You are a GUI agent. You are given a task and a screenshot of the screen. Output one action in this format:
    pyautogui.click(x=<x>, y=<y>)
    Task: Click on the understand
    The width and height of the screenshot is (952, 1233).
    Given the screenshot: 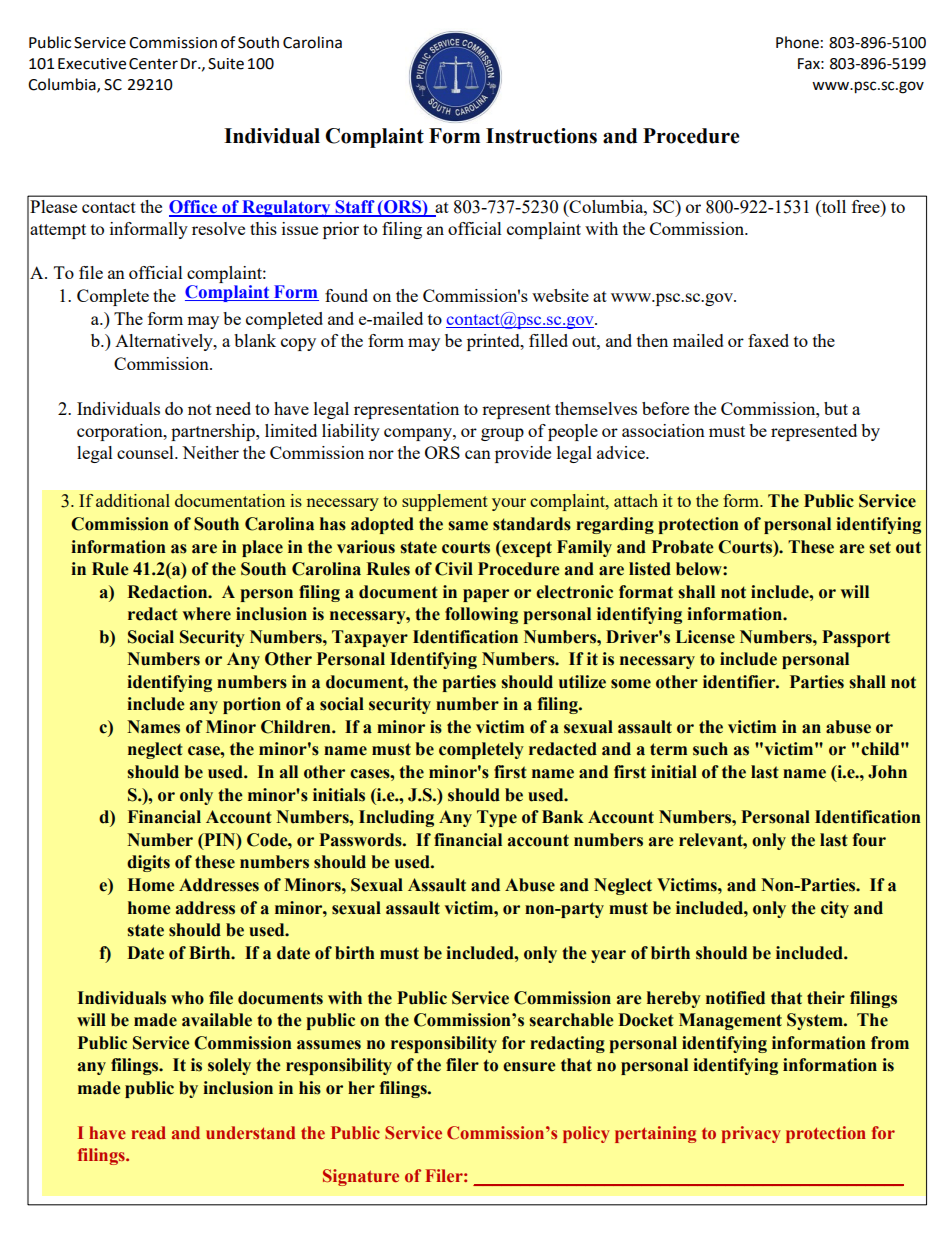 What is the action you would take?
    pyautogui.click(x=250, y=1132)
